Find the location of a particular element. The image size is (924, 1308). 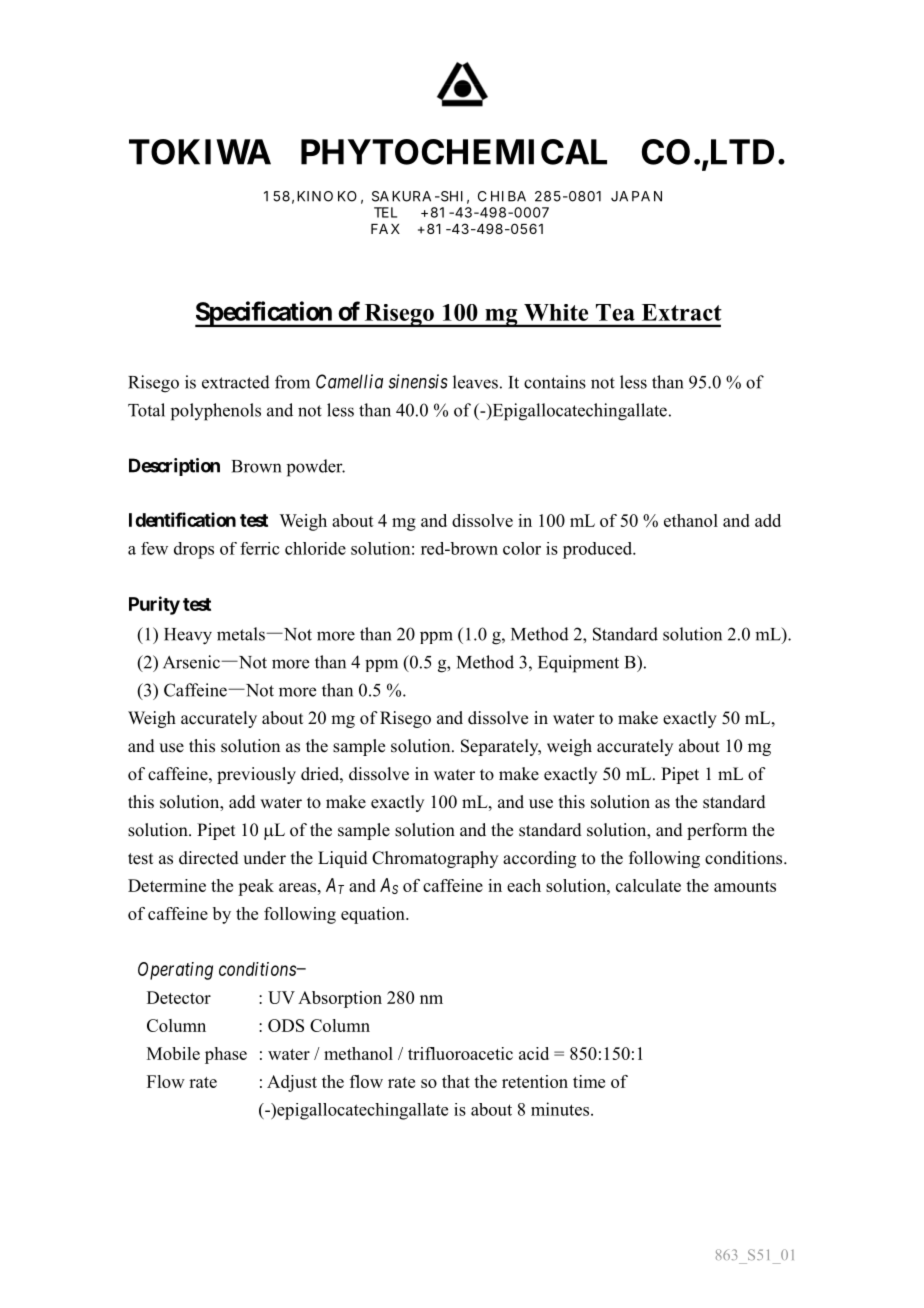

color is located at coordinates (522, 548).
